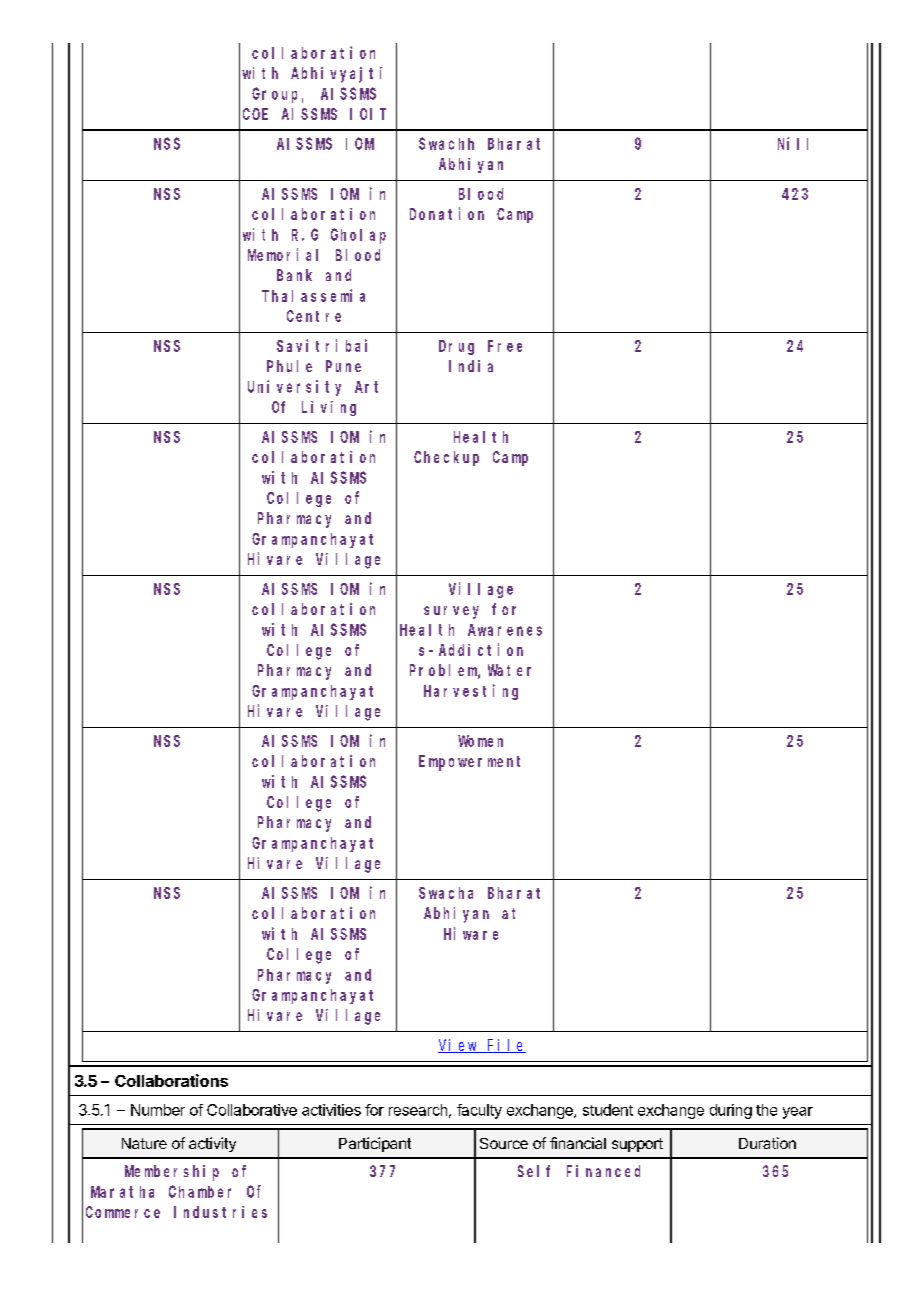 This page has height=1308, width=924. Describe the element at coordinates (506, 1046) in the page. I see `File` at that location.
